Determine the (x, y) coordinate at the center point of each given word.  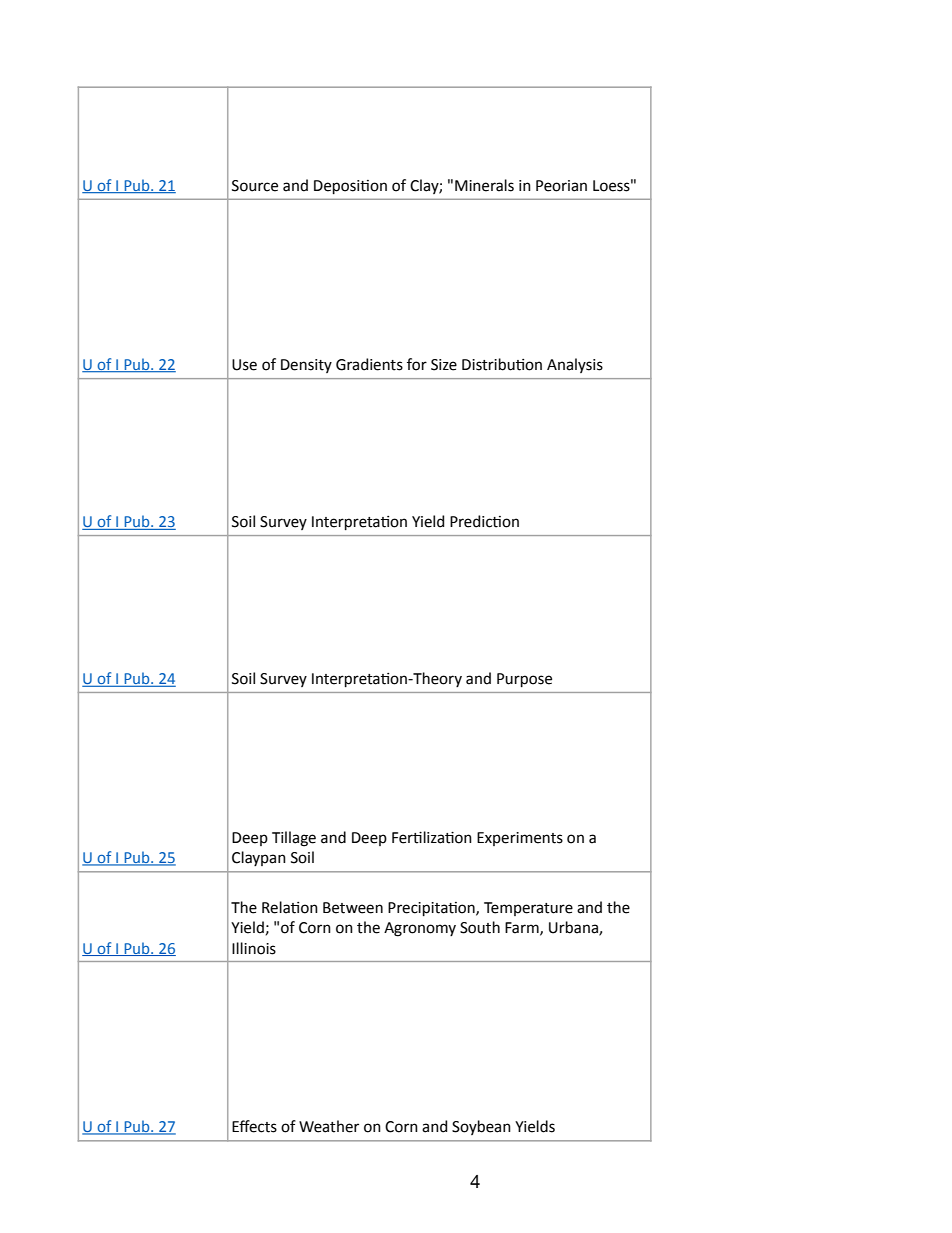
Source (255, 186)
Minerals (484, 185)
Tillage (294, 839)
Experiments (520, 839)
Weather (329, 1126)
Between (353, 908)
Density (306, 366)
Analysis (575, 365)
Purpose (524, 680)
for (417, 364)
